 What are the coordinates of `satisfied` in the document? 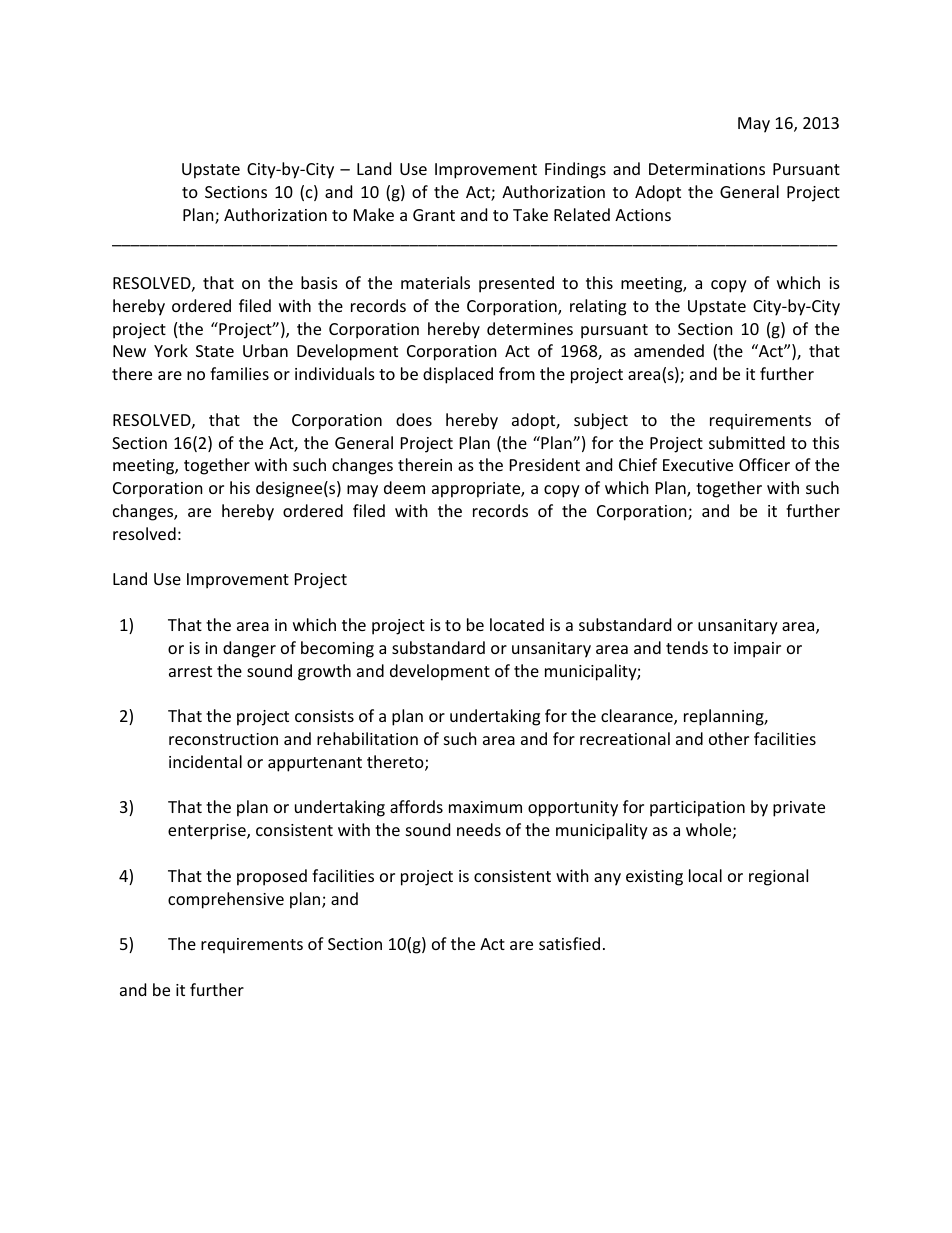 It's located at (569, 943).
